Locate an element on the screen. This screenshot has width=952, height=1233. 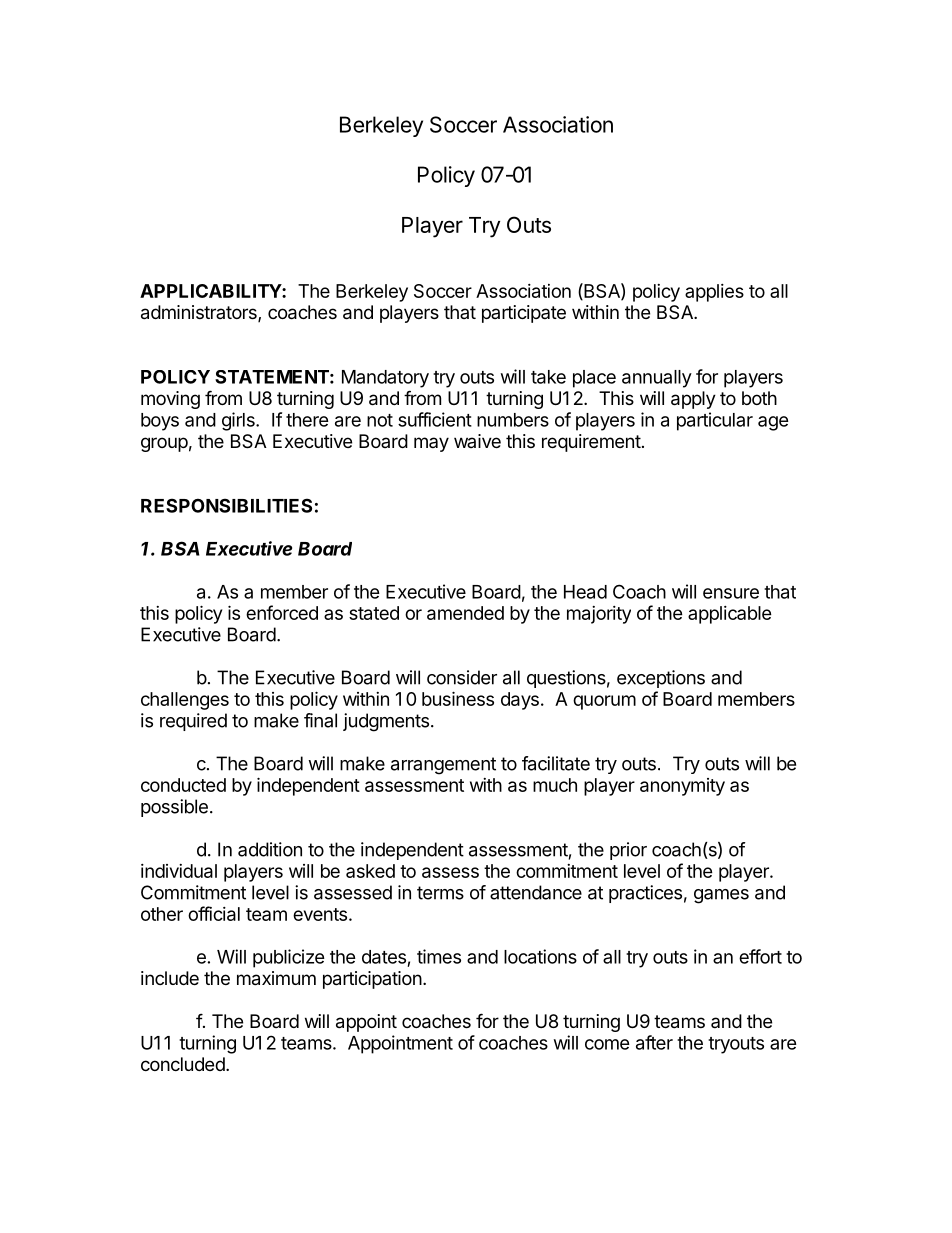
participate is located at coordinates (524, 314).
